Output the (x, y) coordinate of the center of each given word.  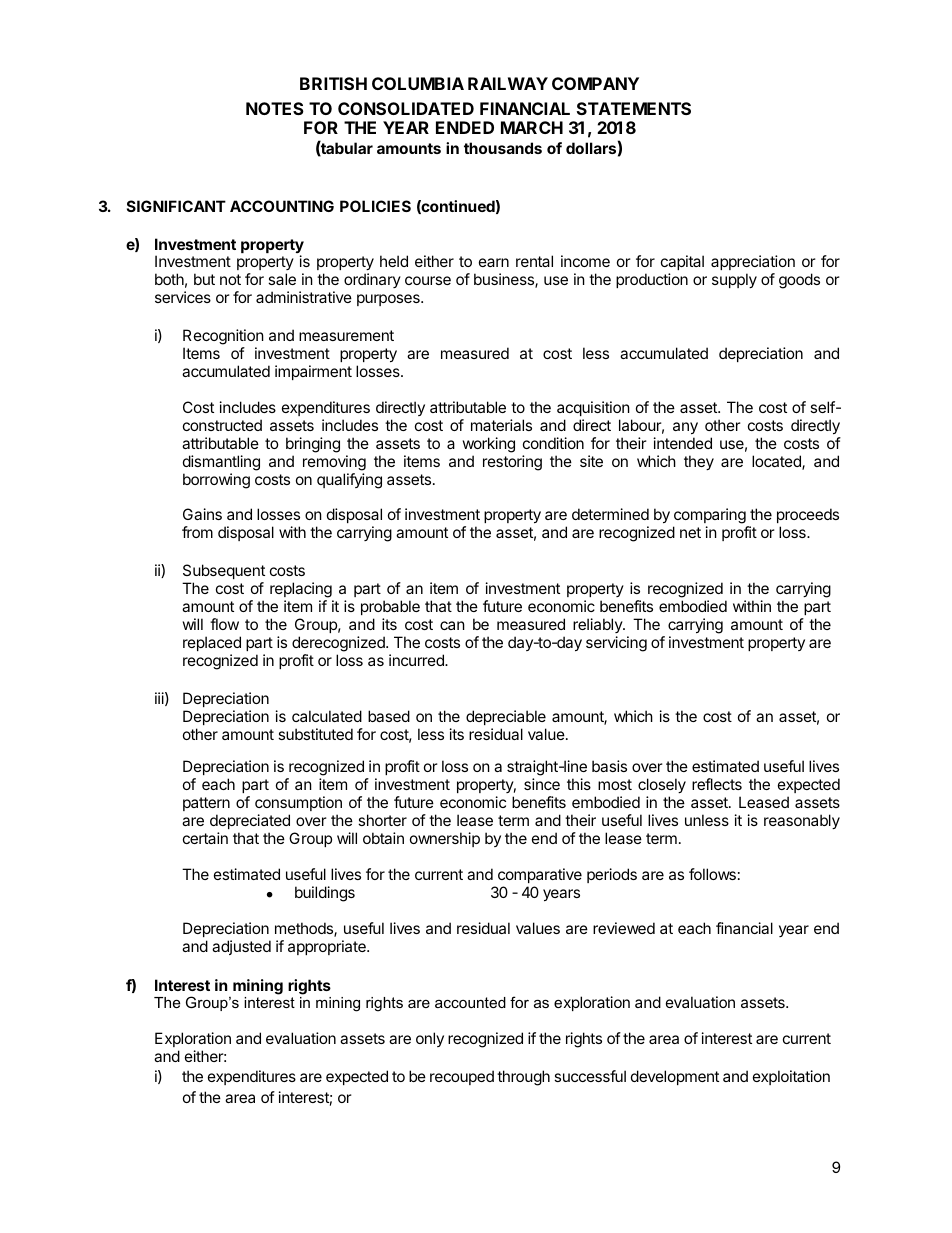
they (699, 462)
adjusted (241, 947)
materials (501, 425)
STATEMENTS (634, 108)
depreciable (506, 717)
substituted (315, 734)
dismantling (221, 463)
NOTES (275, 108)
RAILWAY (508, 83)
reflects (717, 784)
